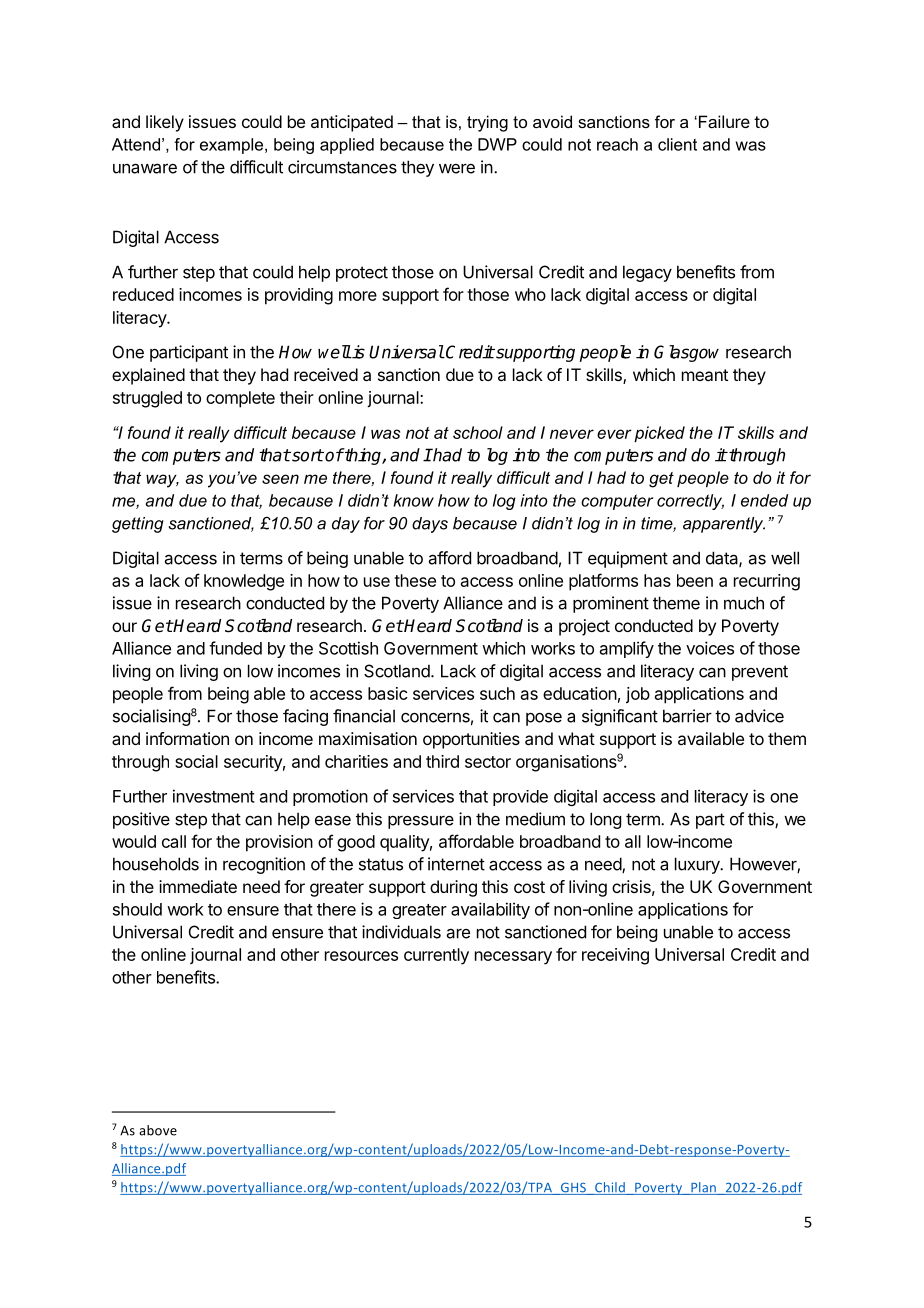 The image size is (924, 1308). What do you see at coordinates (415, 580) in the screenshot?
I see `these` at bounding box center [415, 580].
